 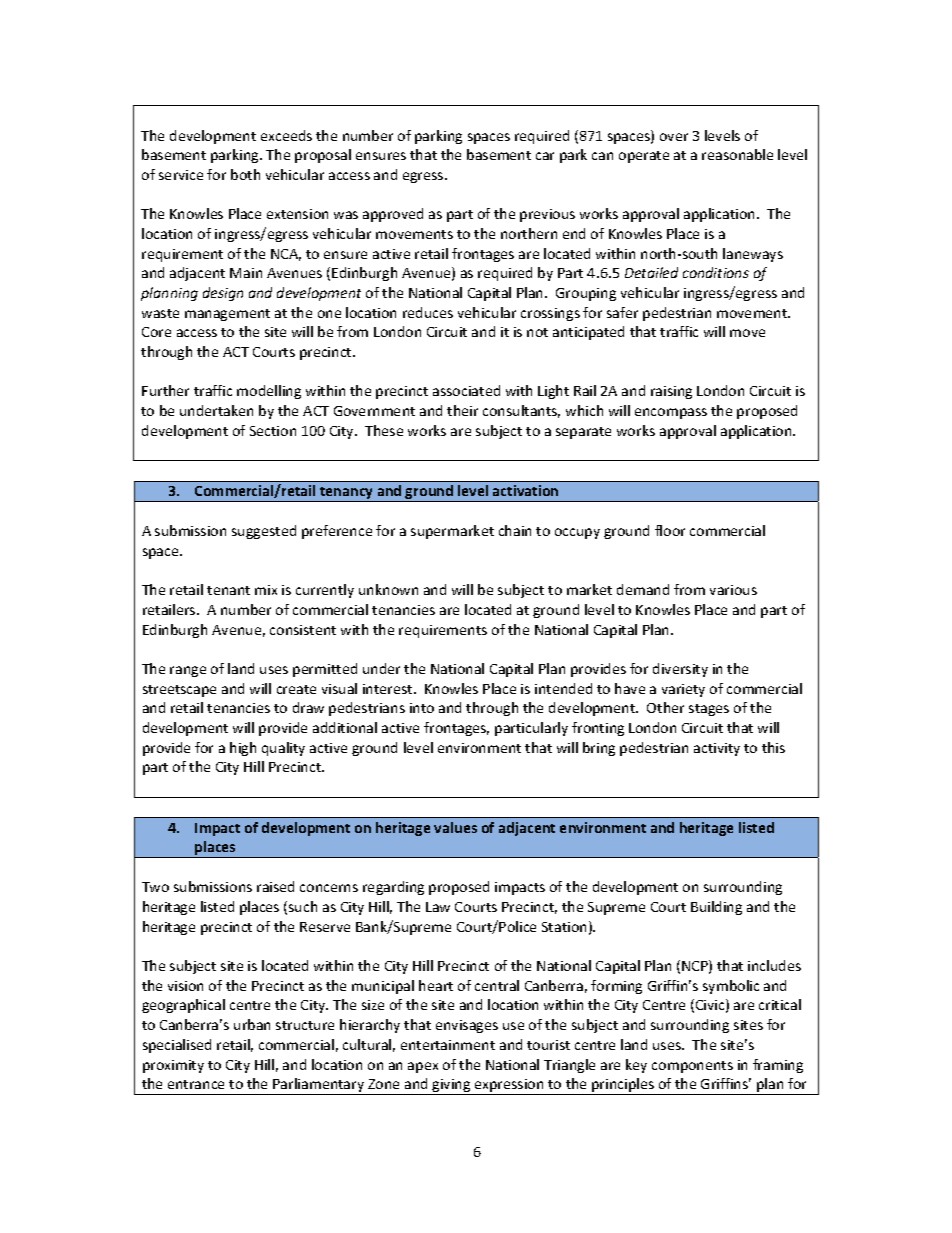 I want to click on both, so click(x=245, y=174).
